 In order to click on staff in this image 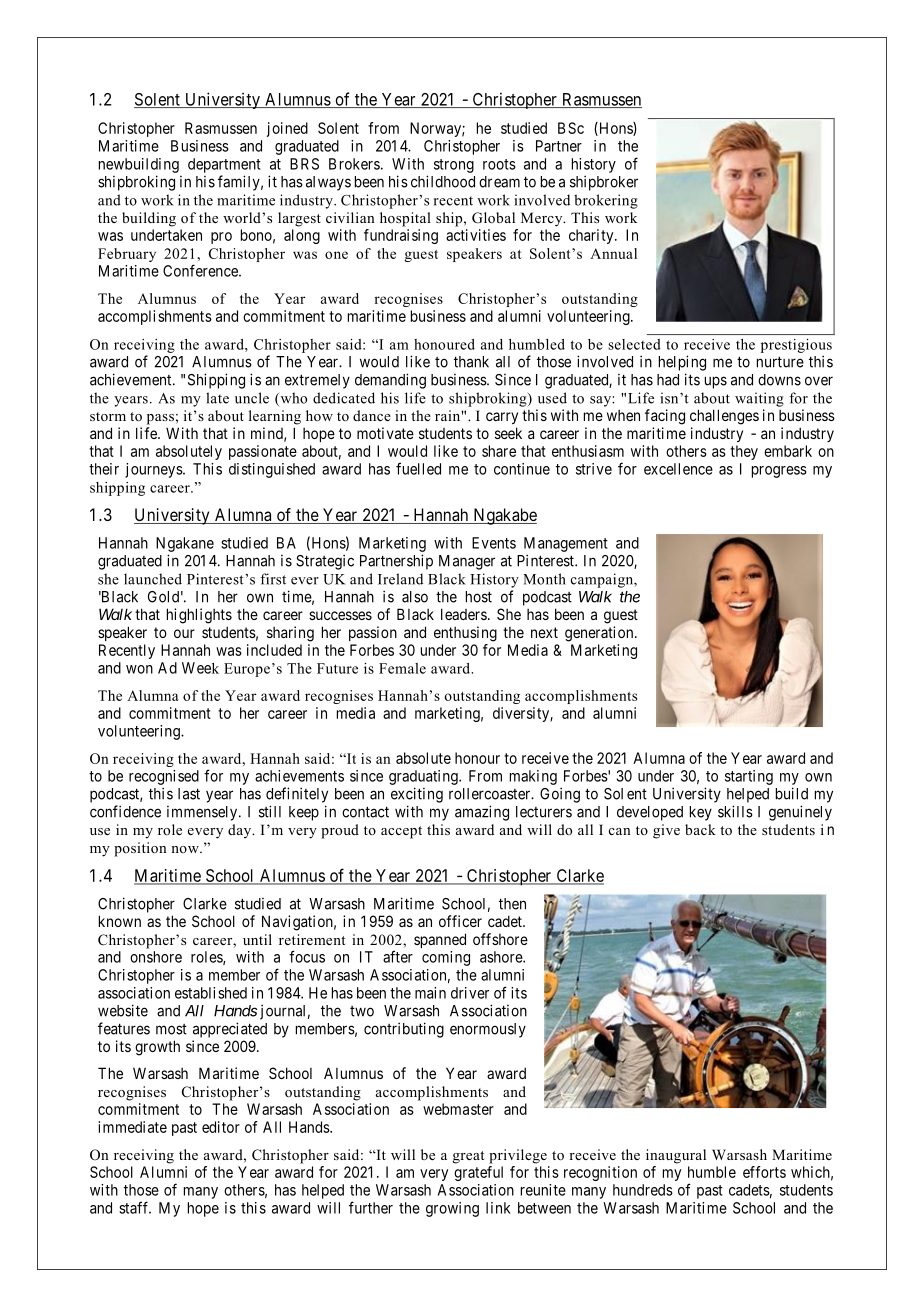, I will do `click(135, 1207)`.
